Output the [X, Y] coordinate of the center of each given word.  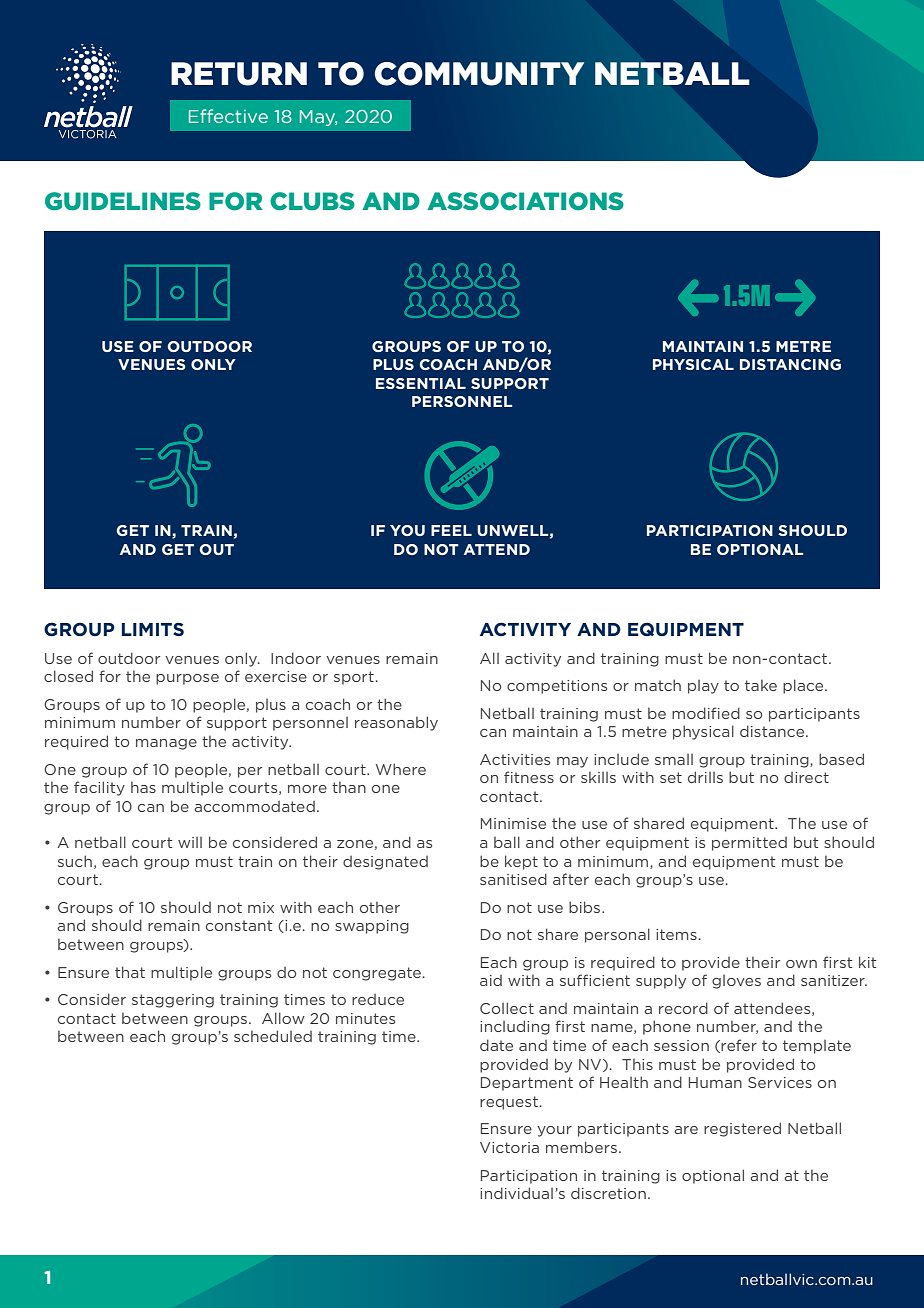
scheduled [273, 1036]
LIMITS [153, 629]
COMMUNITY [479, 74]
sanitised [513, 879]
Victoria [509, 1147]
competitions [557, 687]
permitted [749, 844]
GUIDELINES [123, 201]
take [761, 685]
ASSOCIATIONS [525, 201]
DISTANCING [790, 364]
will [190, 842]
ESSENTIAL [421, 383]
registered [742, 1129]
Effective [228, 116]
